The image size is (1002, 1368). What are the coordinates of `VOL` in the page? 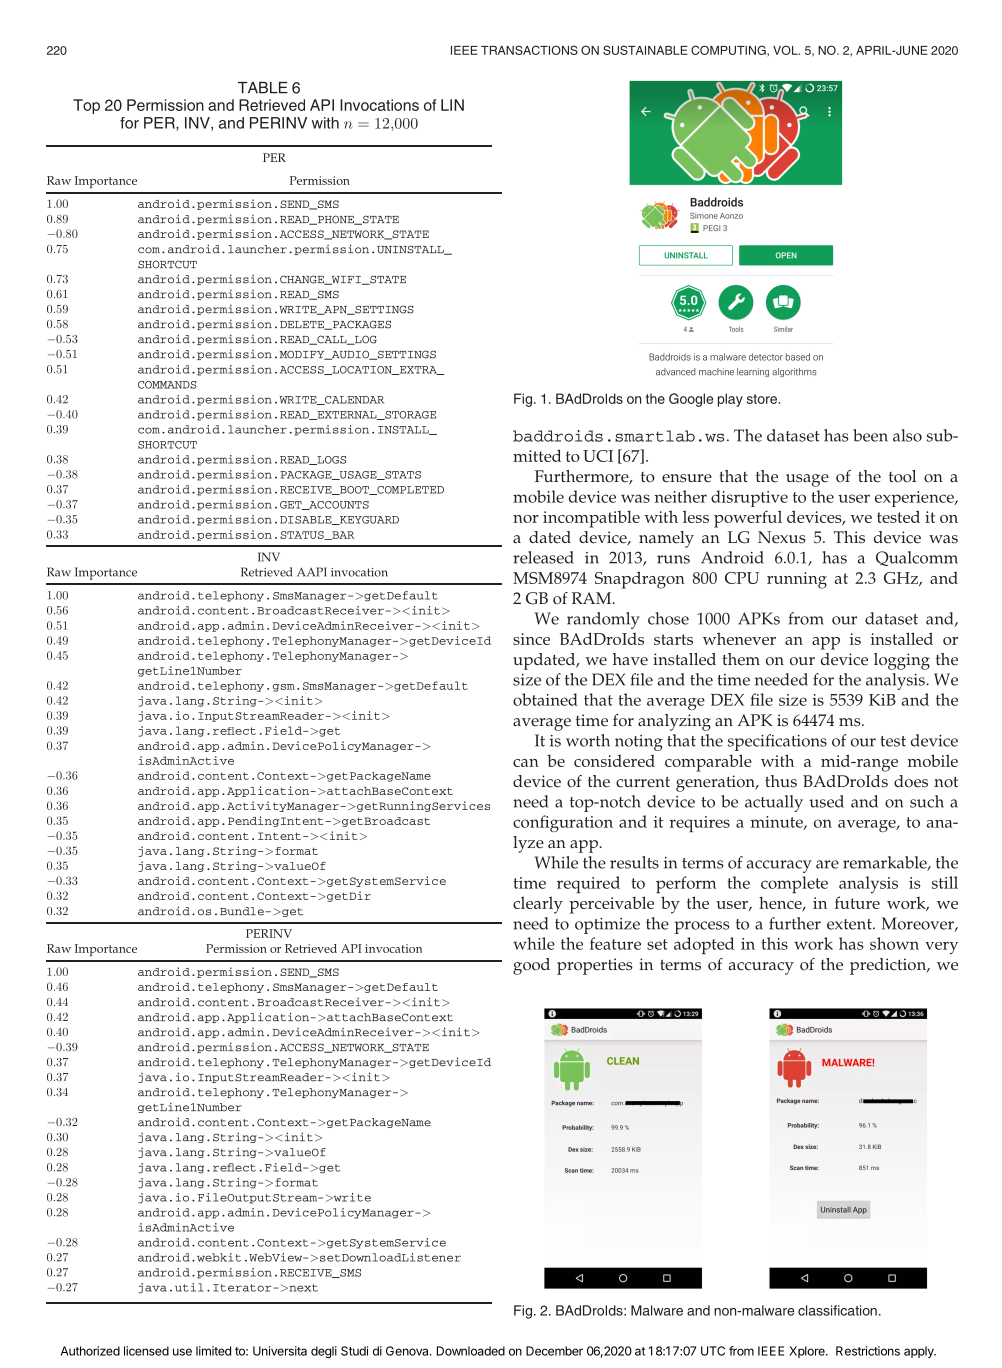 It's located at (786, 50).
